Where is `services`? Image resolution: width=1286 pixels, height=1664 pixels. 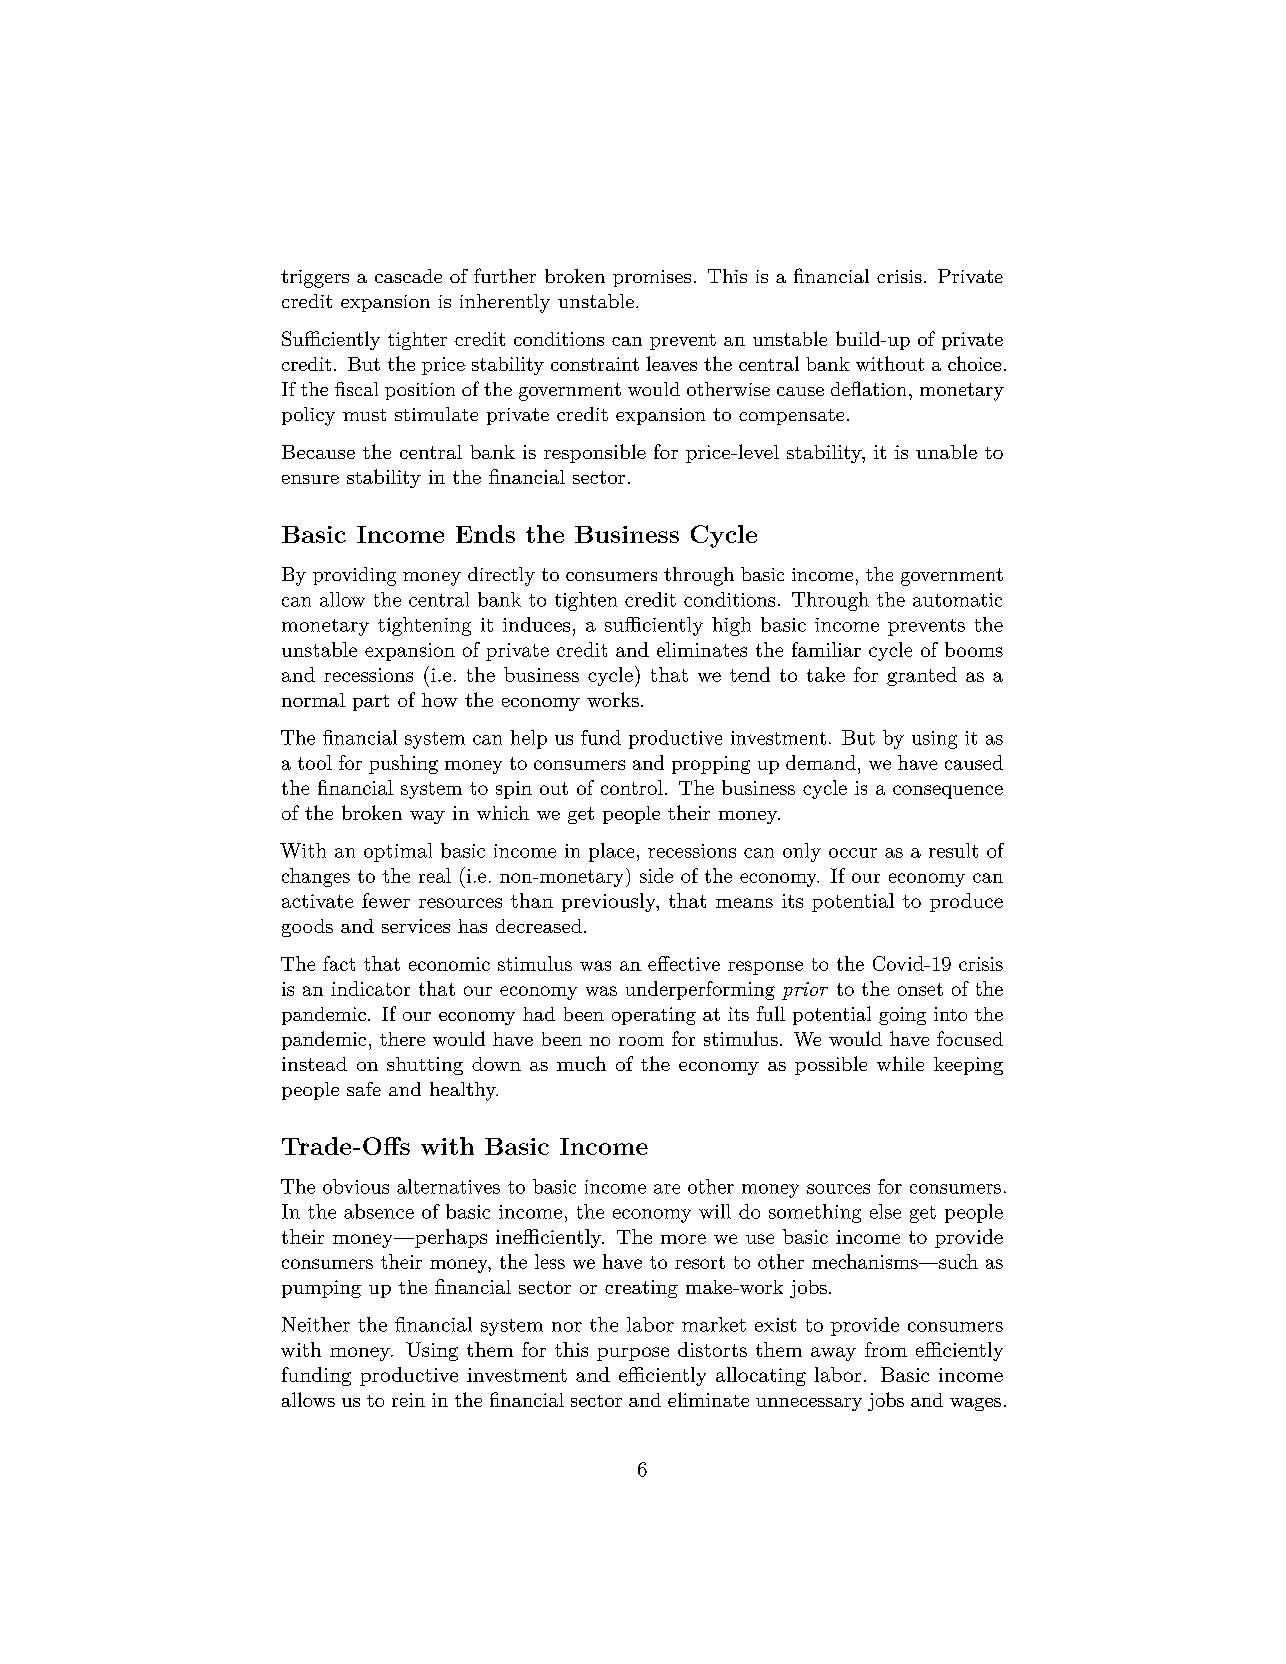 services is located at coordinates (416, 926).
